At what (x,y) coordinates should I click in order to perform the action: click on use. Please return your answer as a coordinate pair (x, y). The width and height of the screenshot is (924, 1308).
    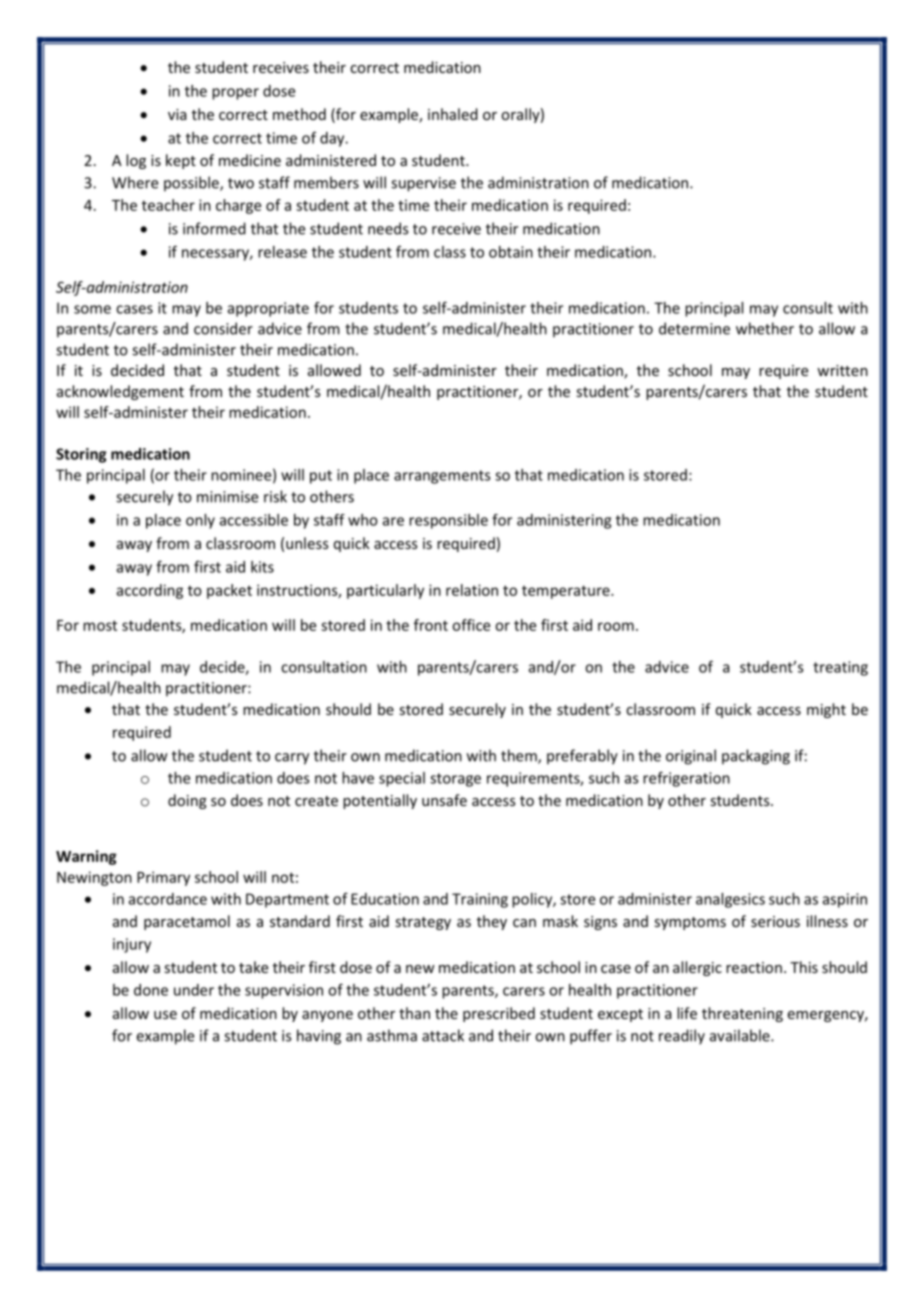
    Looking at the image, I should click on (165, 1015).
